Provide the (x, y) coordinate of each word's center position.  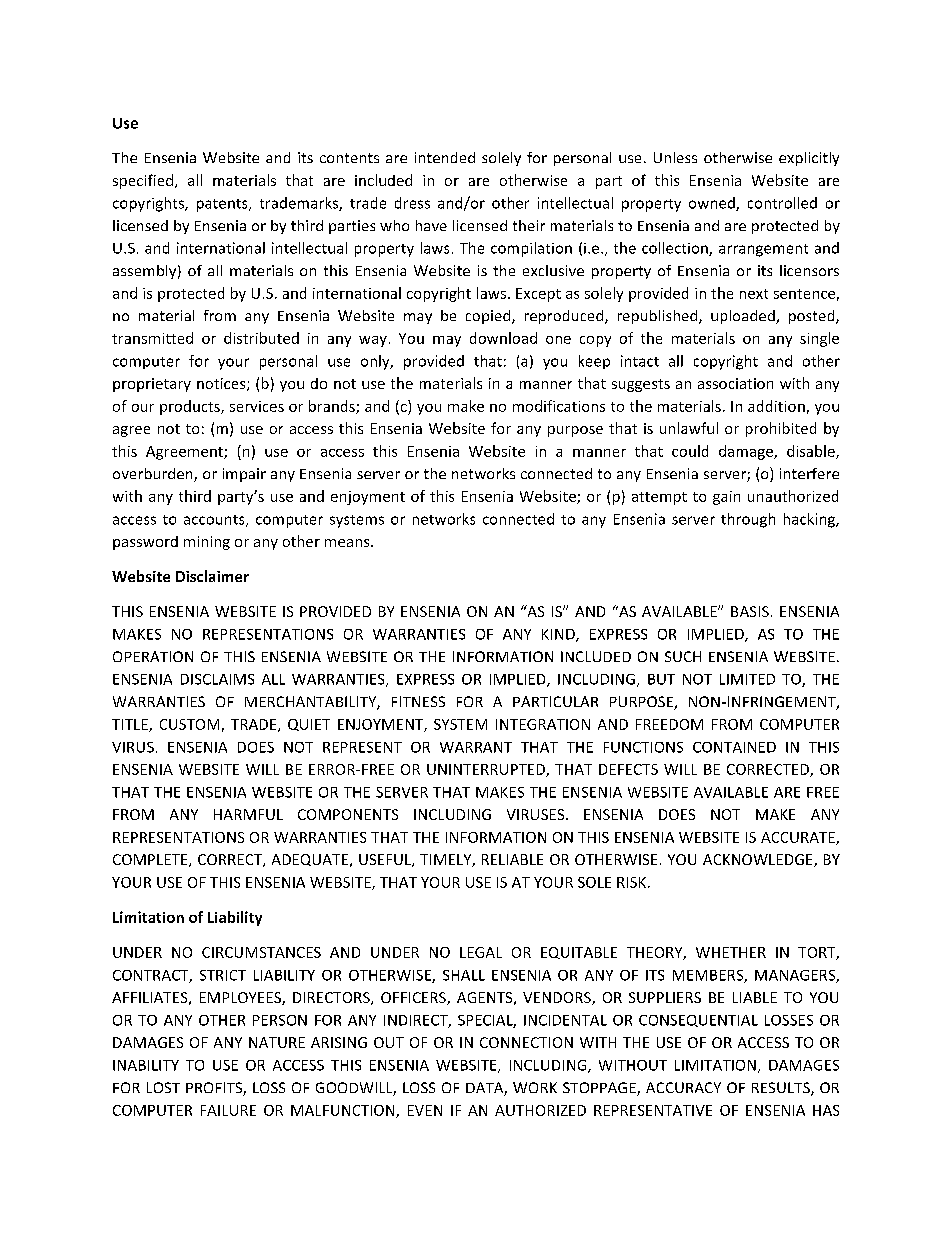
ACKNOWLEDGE (759, 860)
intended (445, 157)
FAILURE (228, 1110)
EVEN (425, 1110)
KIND (559, 635)
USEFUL (386, 860)
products (191, 407)
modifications (559, 406)
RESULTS (782, 1089)
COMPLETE (151, 860)
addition (776, 406)
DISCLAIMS (217, 679)
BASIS (750, 611)
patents (223, 205)
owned (713, 204)
